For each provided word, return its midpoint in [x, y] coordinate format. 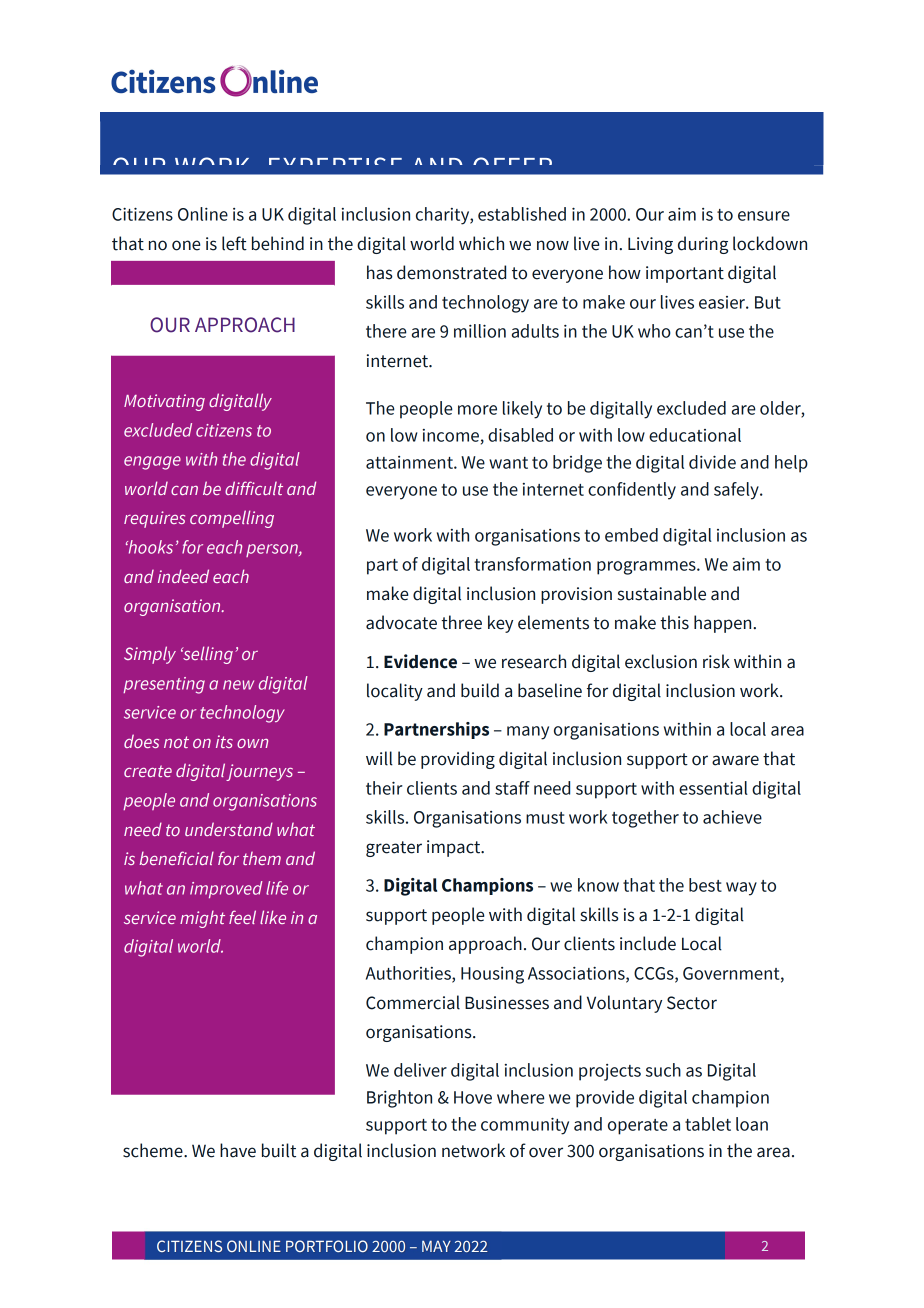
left [234, 243]
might [202, 919]
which [481, 243]
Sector [692, 1003]
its [224, 741]
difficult [254, 488]
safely [737, 491]
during [703, 245]
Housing [492, 975]
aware [735, 760]
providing [458, 760]
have [238, 1150]
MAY [436, 1246]
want [508, 463]
